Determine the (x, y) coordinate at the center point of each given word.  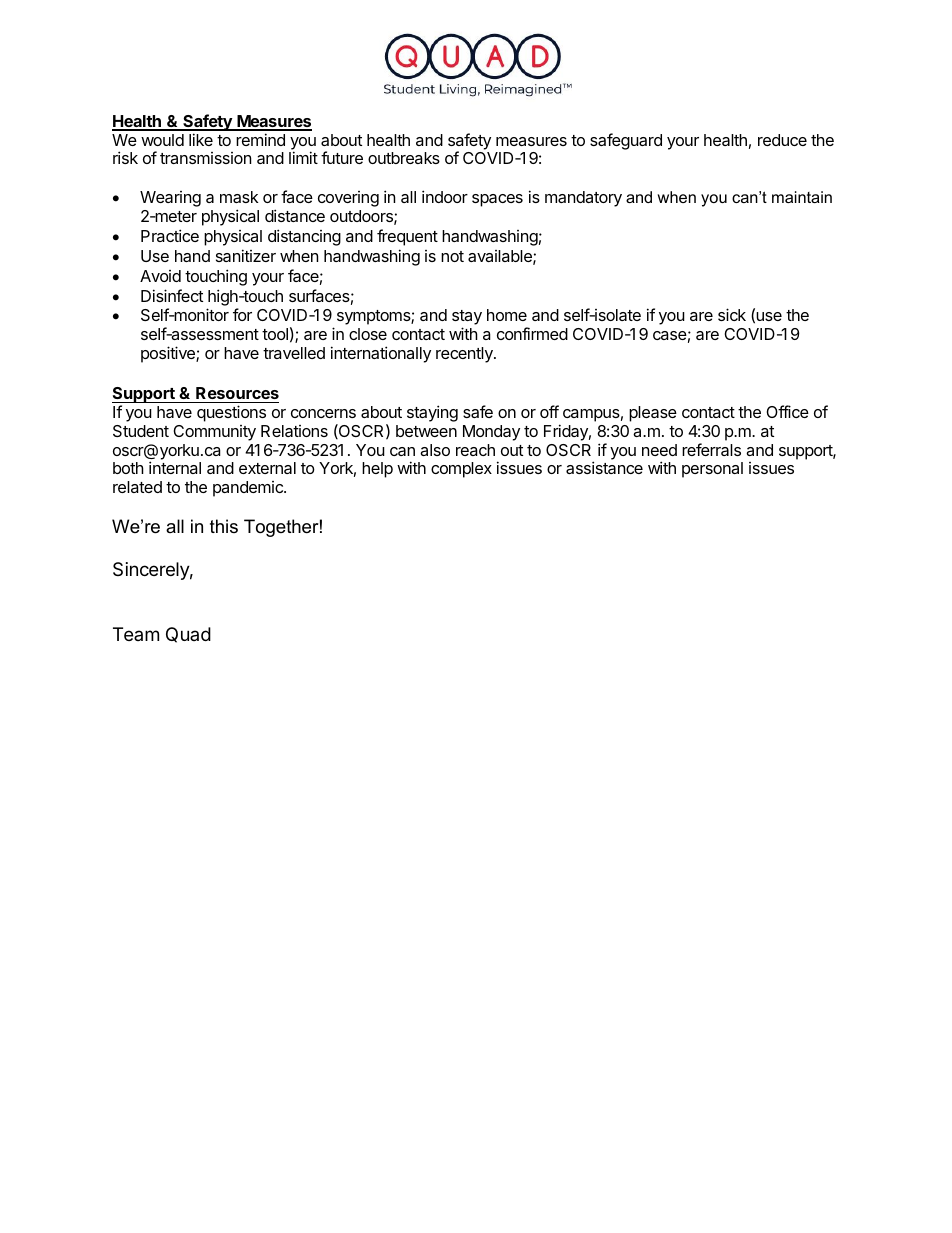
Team (136, 634)
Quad (188, 635)
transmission (205, 158)
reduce (782, 140)
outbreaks (404, 158)
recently (465, 355)
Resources (236, 395)
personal (712, 470)
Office (787, 411)
